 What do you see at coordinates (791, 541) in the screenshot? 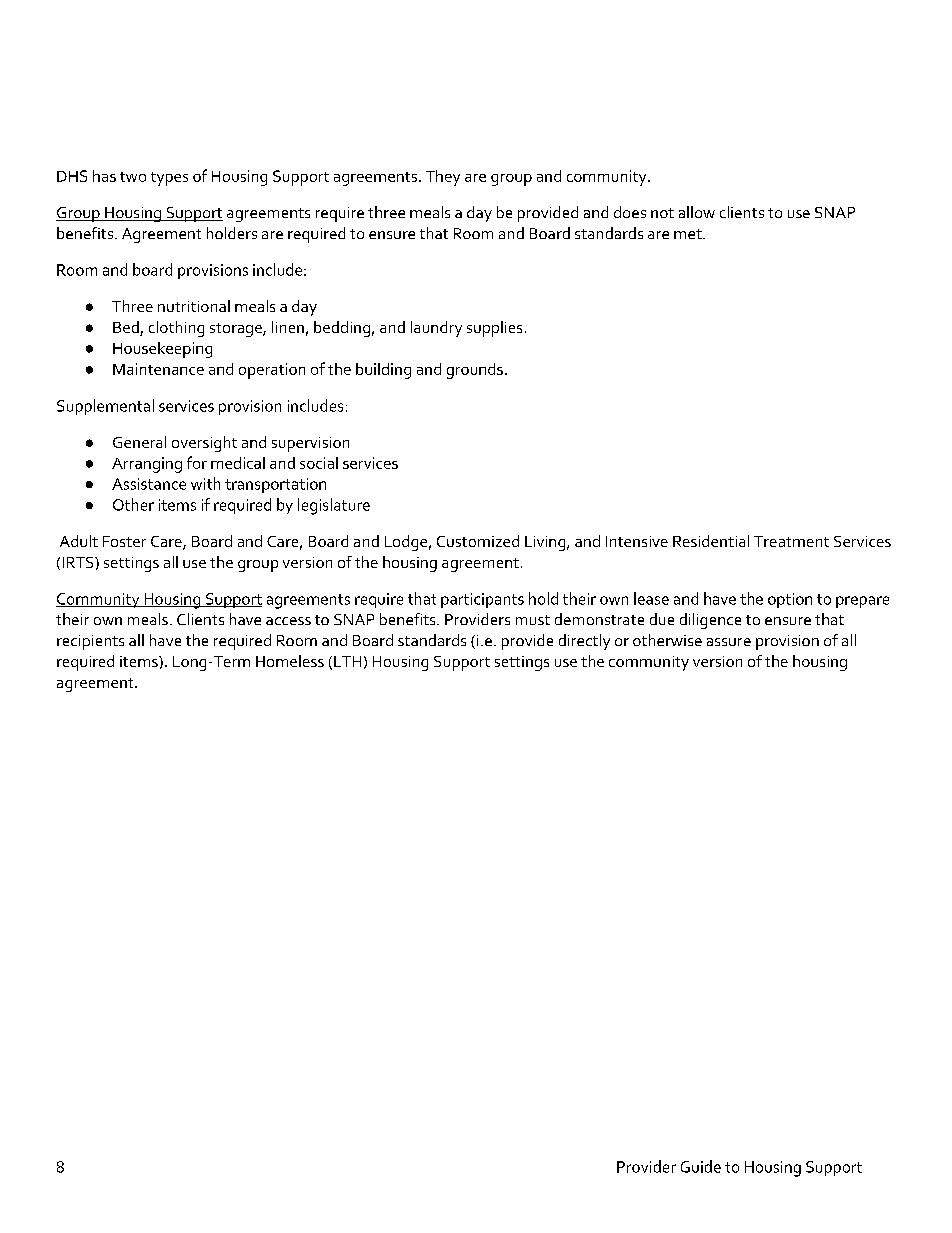
I see `Treatment` at bounding box center [791, 541].
